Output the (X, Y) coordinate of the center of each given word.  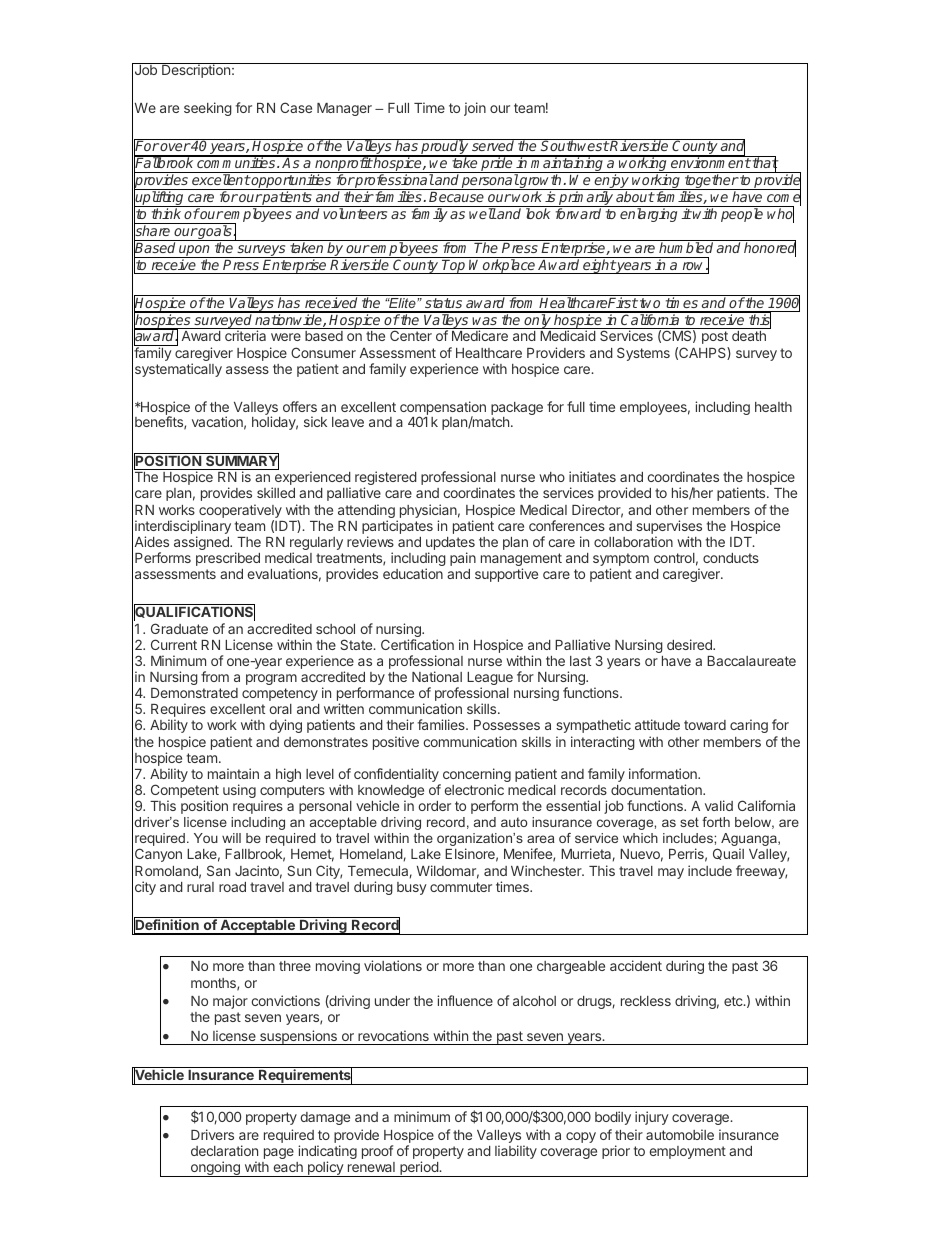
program (271, 679)
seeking (208, 109)
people (742, 215)
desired (690, 644)
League (490, 680)
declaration (224, 1150)
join (475, 109)
